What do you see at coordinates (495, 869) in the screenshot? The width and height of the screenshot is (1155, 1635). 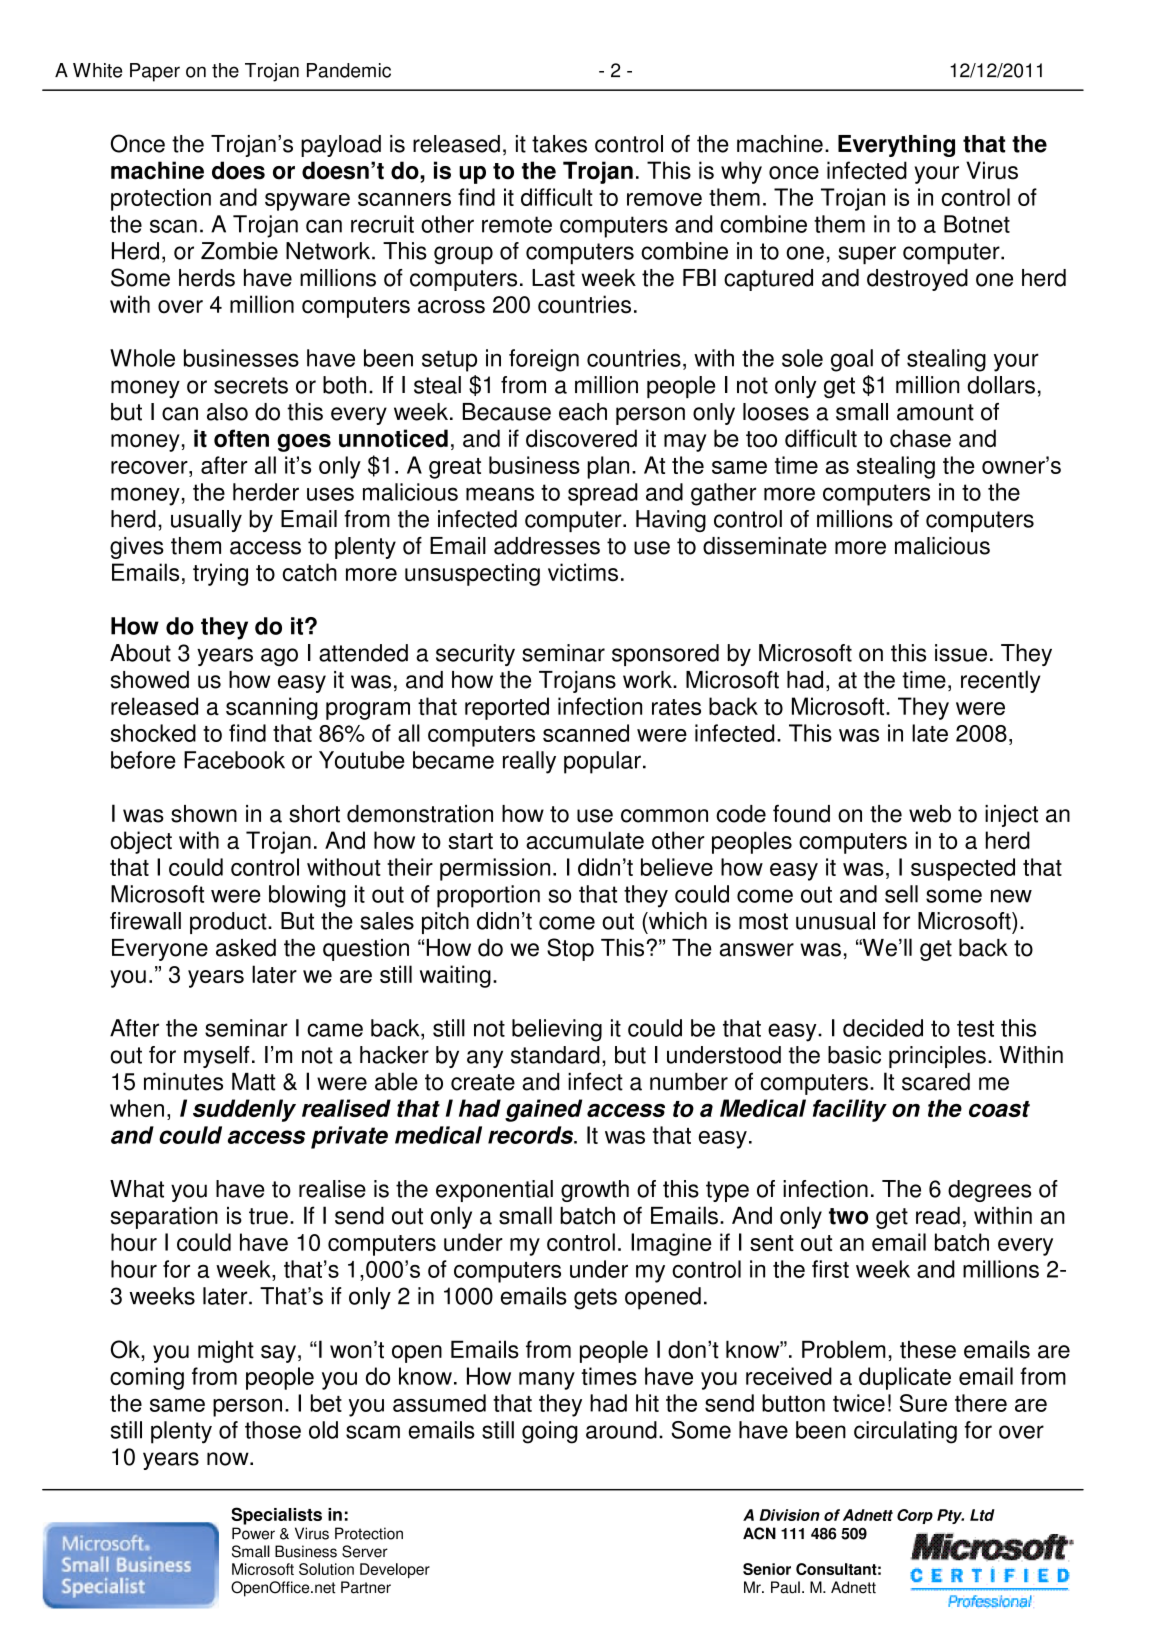 I see `permission` at bounding box center [495, 869].
